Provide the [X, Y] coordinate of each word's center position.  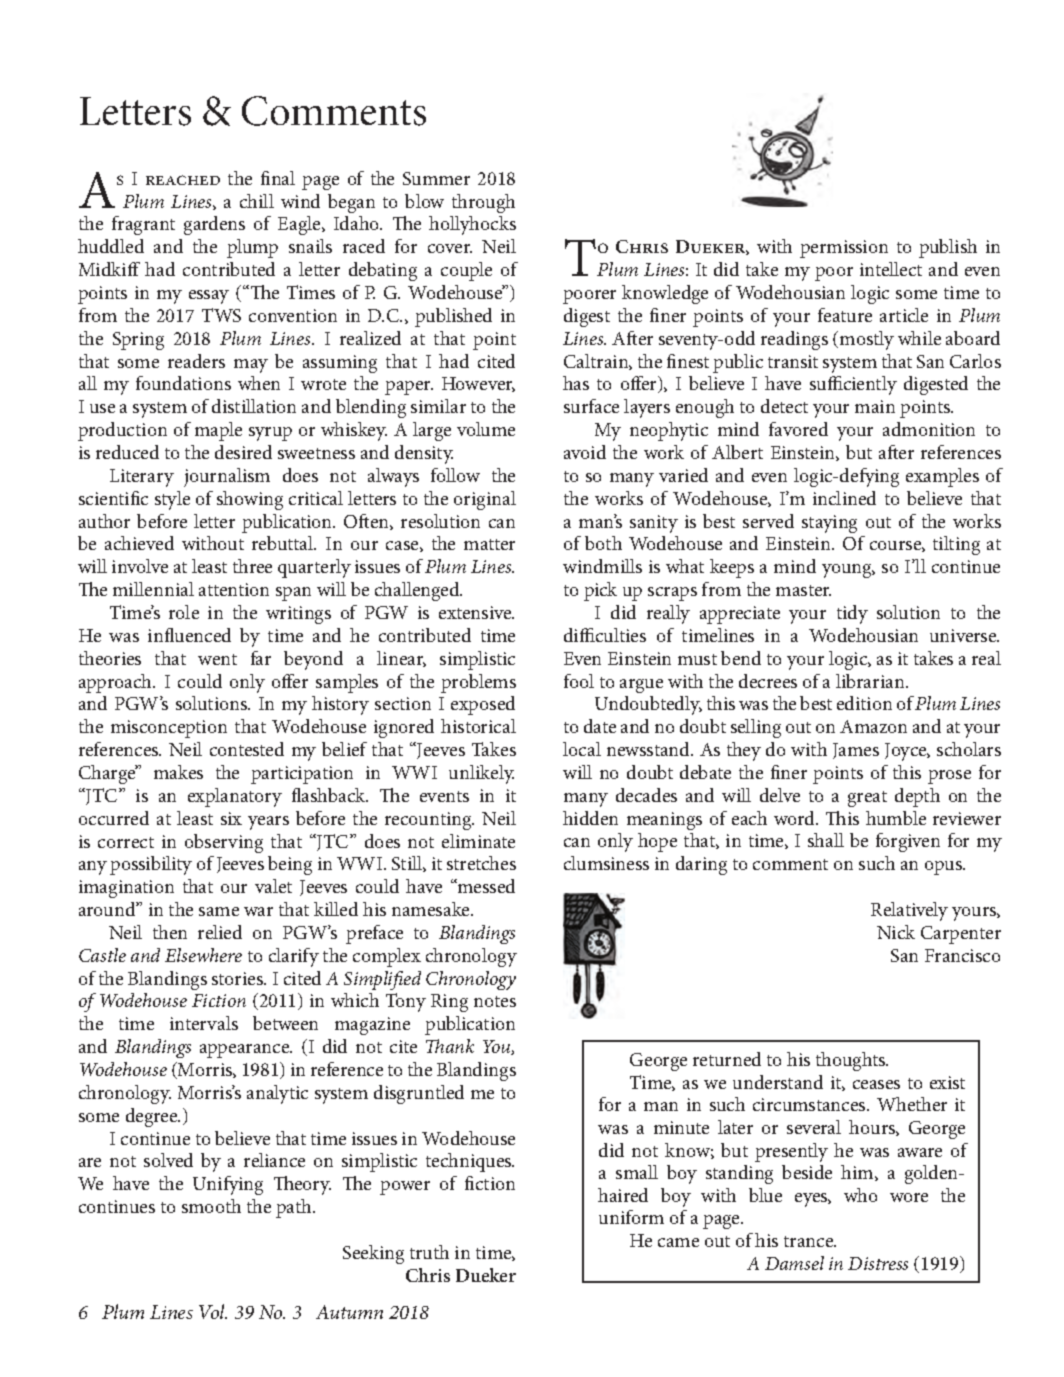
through [483, 203]
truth [429, 1252]
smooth [211, 1206]
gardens [214, 225]
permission [844, 249]
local [582, 749]
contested [247, 749]
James [856, 751]
